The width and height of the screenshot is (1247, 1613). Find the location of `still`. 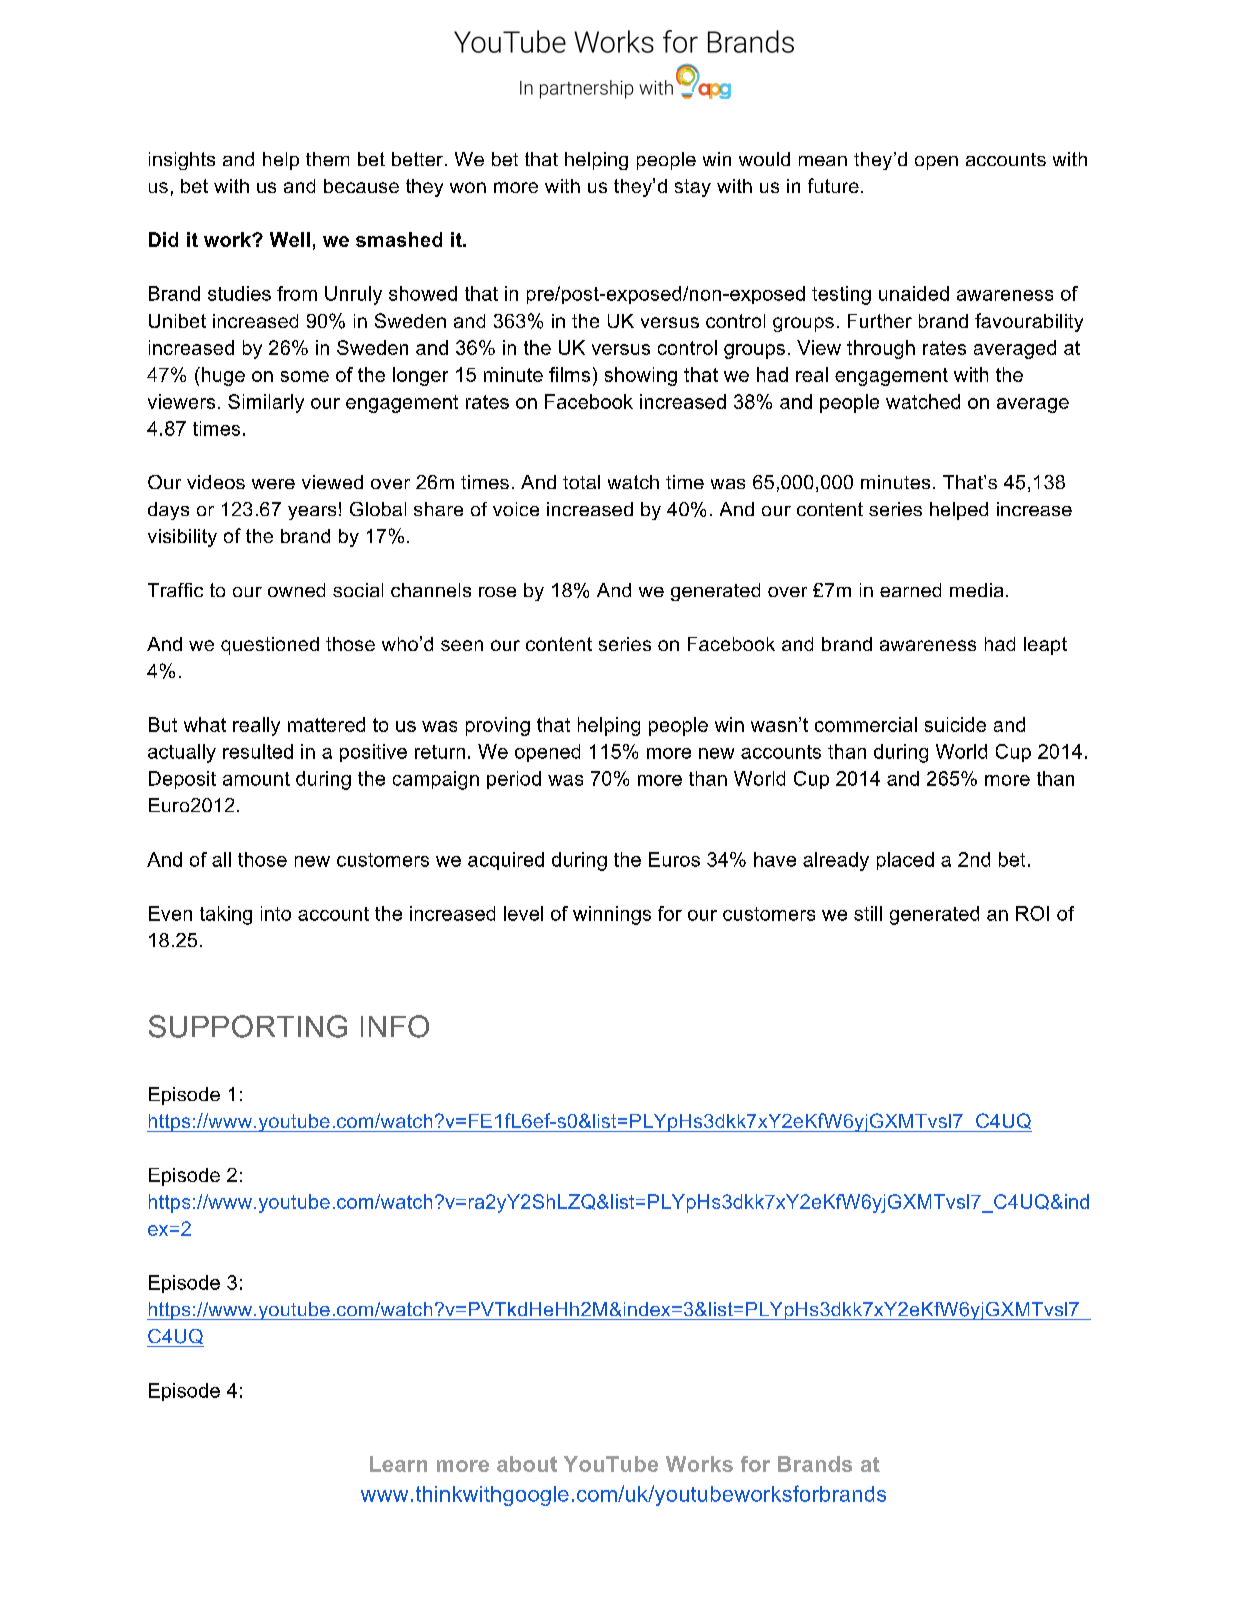

still is located at coordinates (868, 913).
